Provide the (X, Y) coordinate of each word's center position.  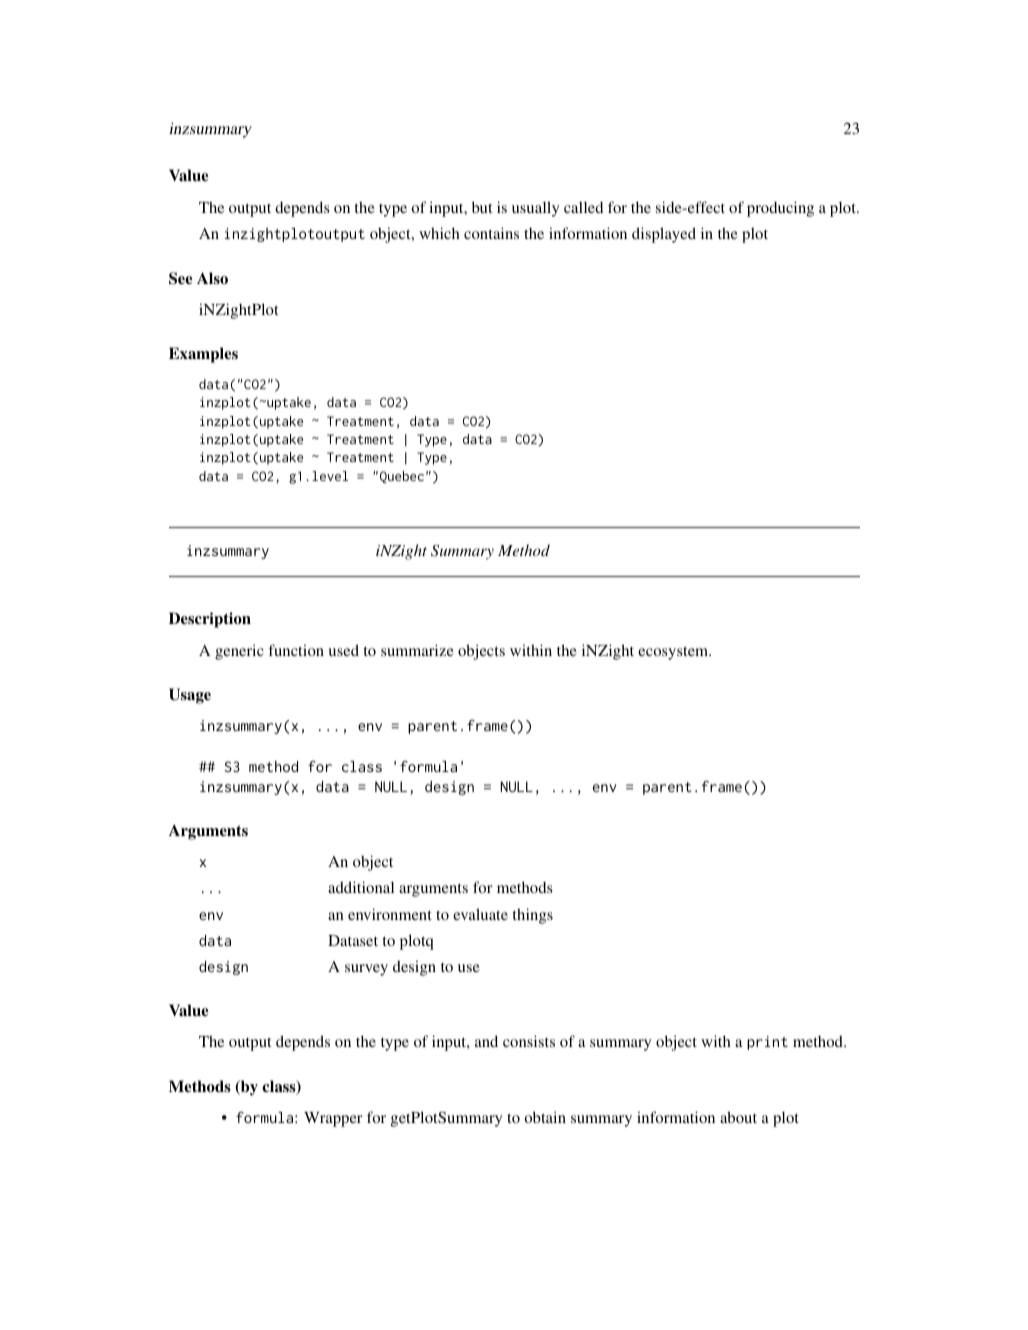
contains (491, 233)
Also (212, 278)
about (738, 1117)
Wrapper (333, 1119)
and (486, 1041)
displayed (664, 235)
